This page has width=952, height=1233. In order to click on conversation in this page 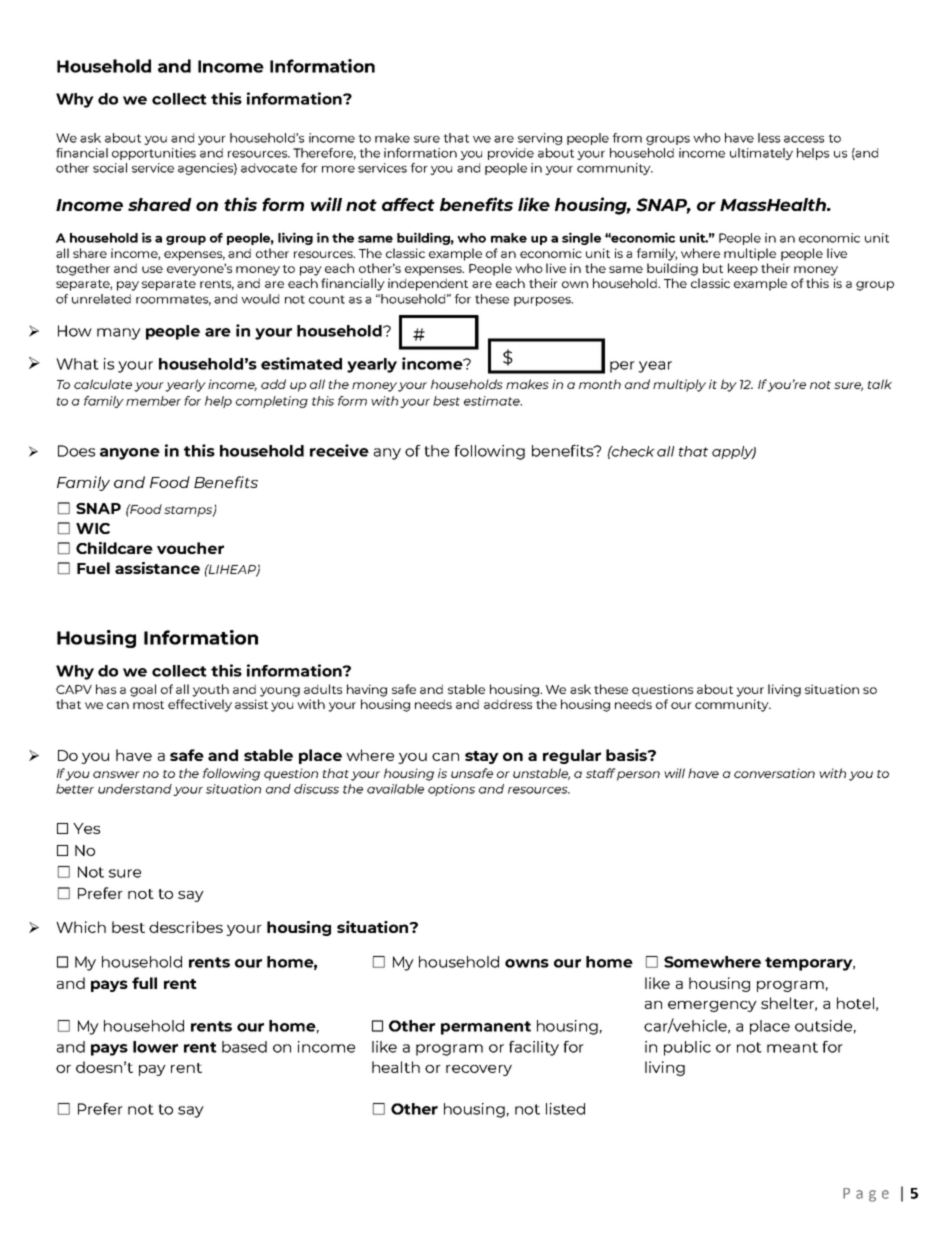, I will do `click(774, 773)`.
